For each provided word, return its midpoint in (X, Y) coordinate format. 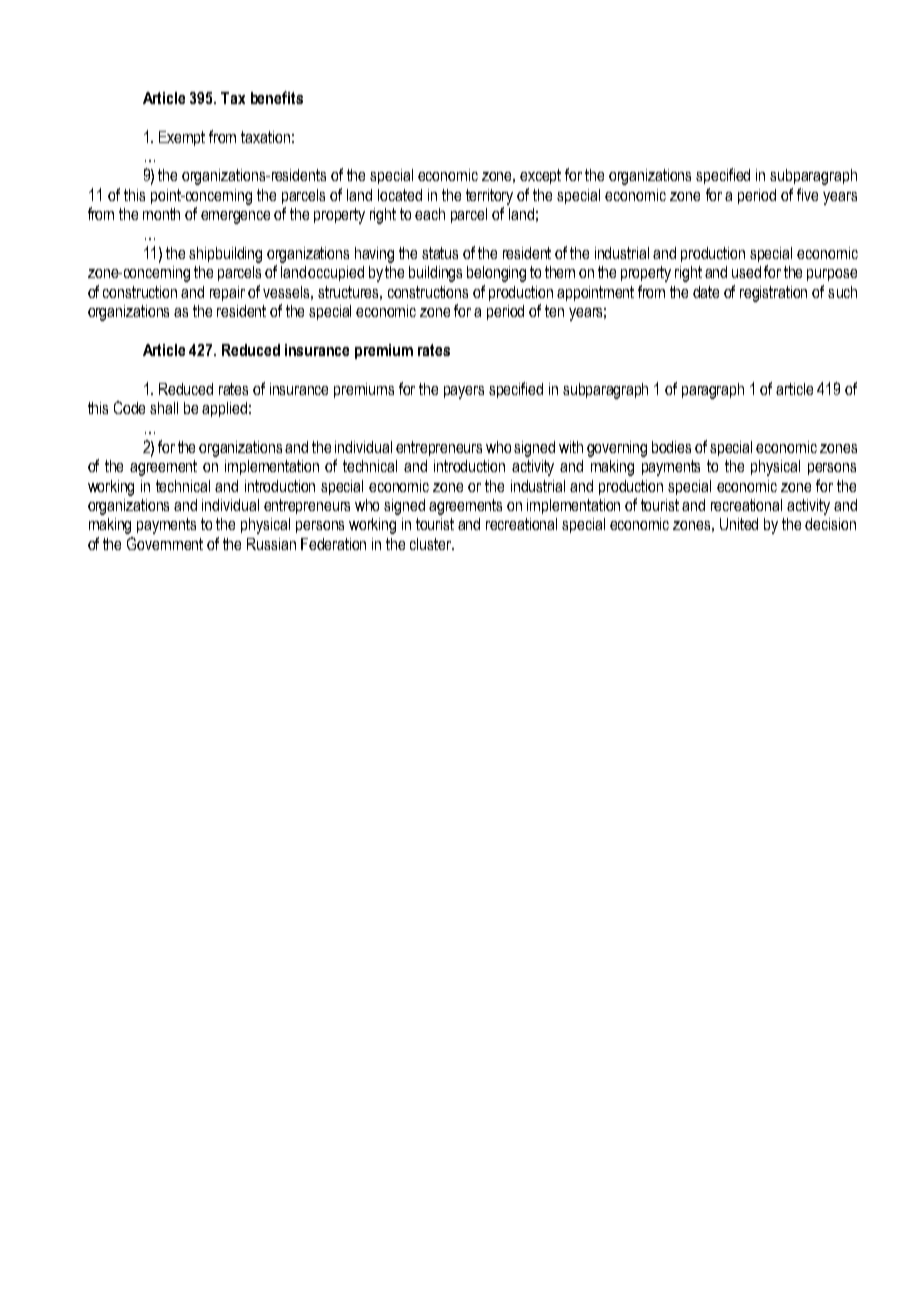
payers (464, 392)
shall (164, 408)
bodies (671, 447)
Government (165, 543)
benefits (277, 97)
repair (227, 293)
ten (554, 311)
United (739, 524)
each (430, 214)
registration (773, 294)
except (540, 176)
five (807, 194)
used (746, 272)
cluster (432, 544)
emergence (235, 217)
